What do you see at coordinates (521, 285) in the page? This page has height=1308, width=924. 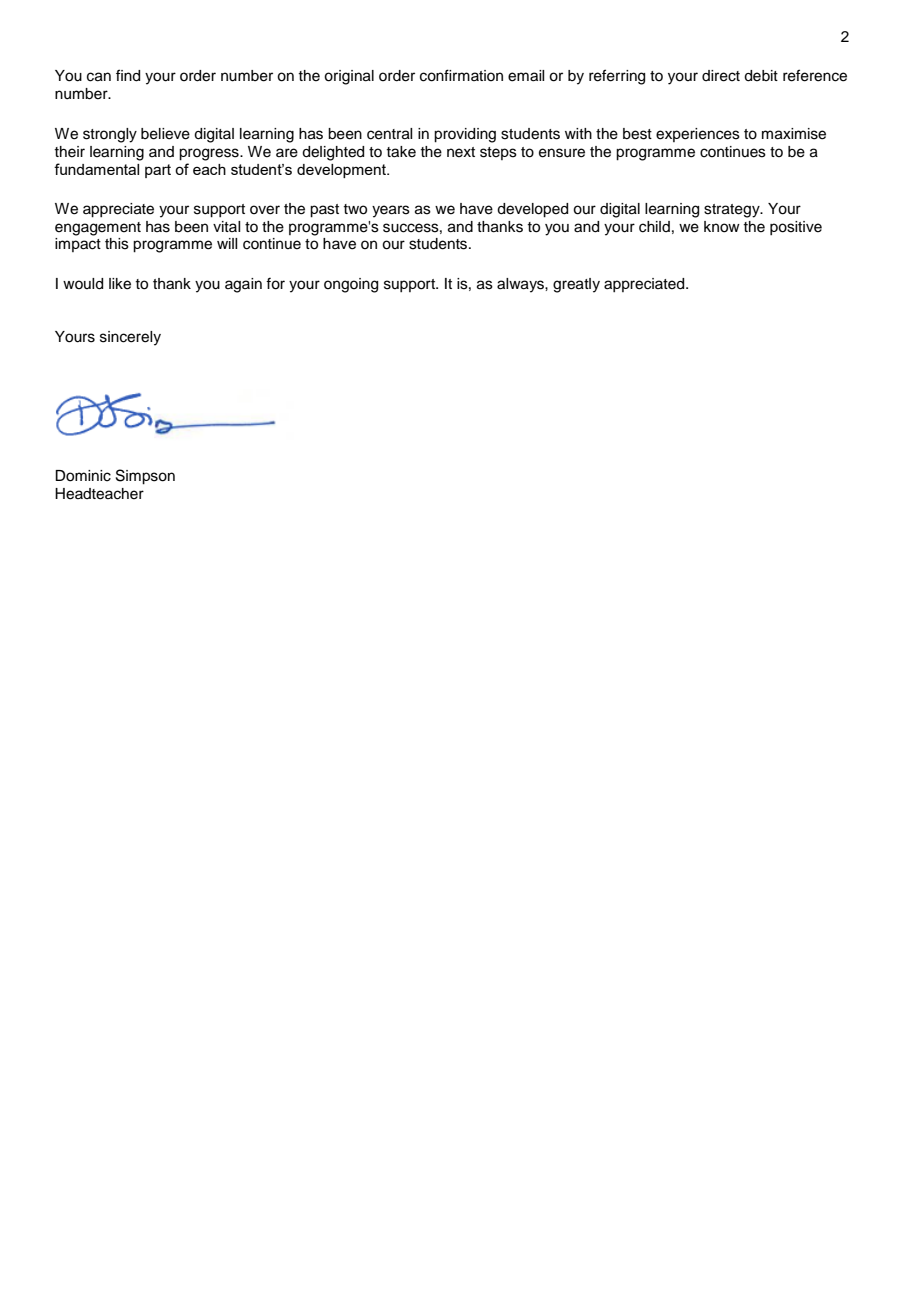 I see `always` at bounding box center [521, 285].
